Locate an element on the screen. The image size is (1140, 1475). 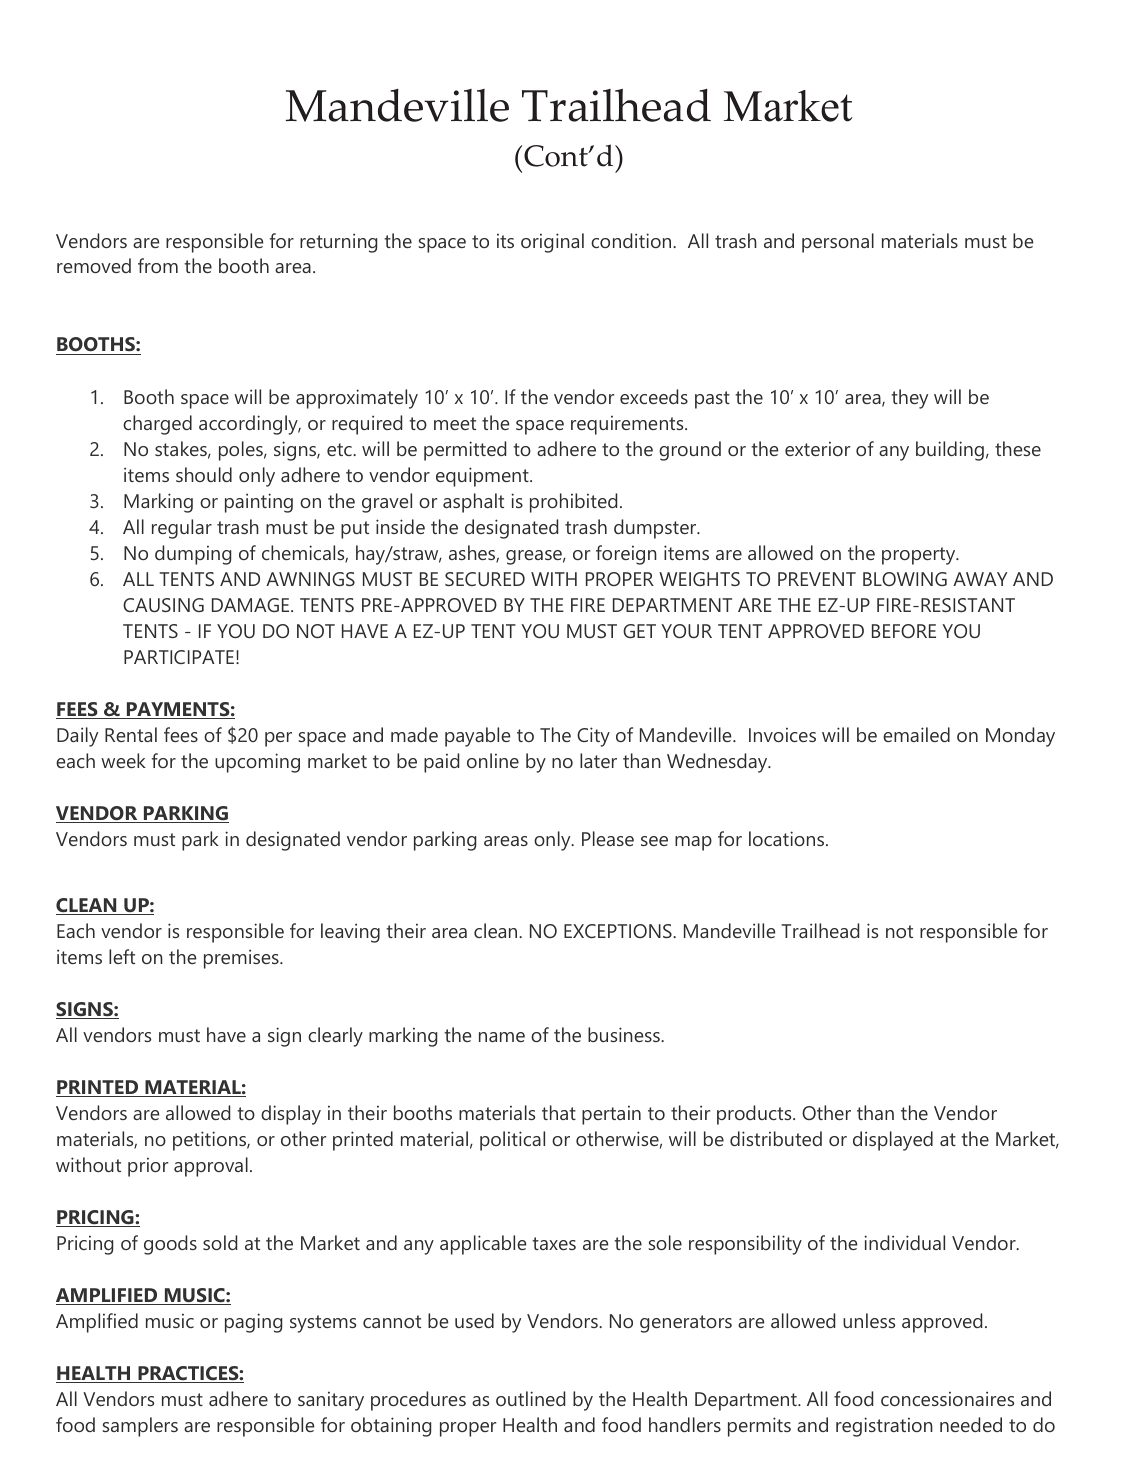
SECURED is located at coordinates (485, 579).
